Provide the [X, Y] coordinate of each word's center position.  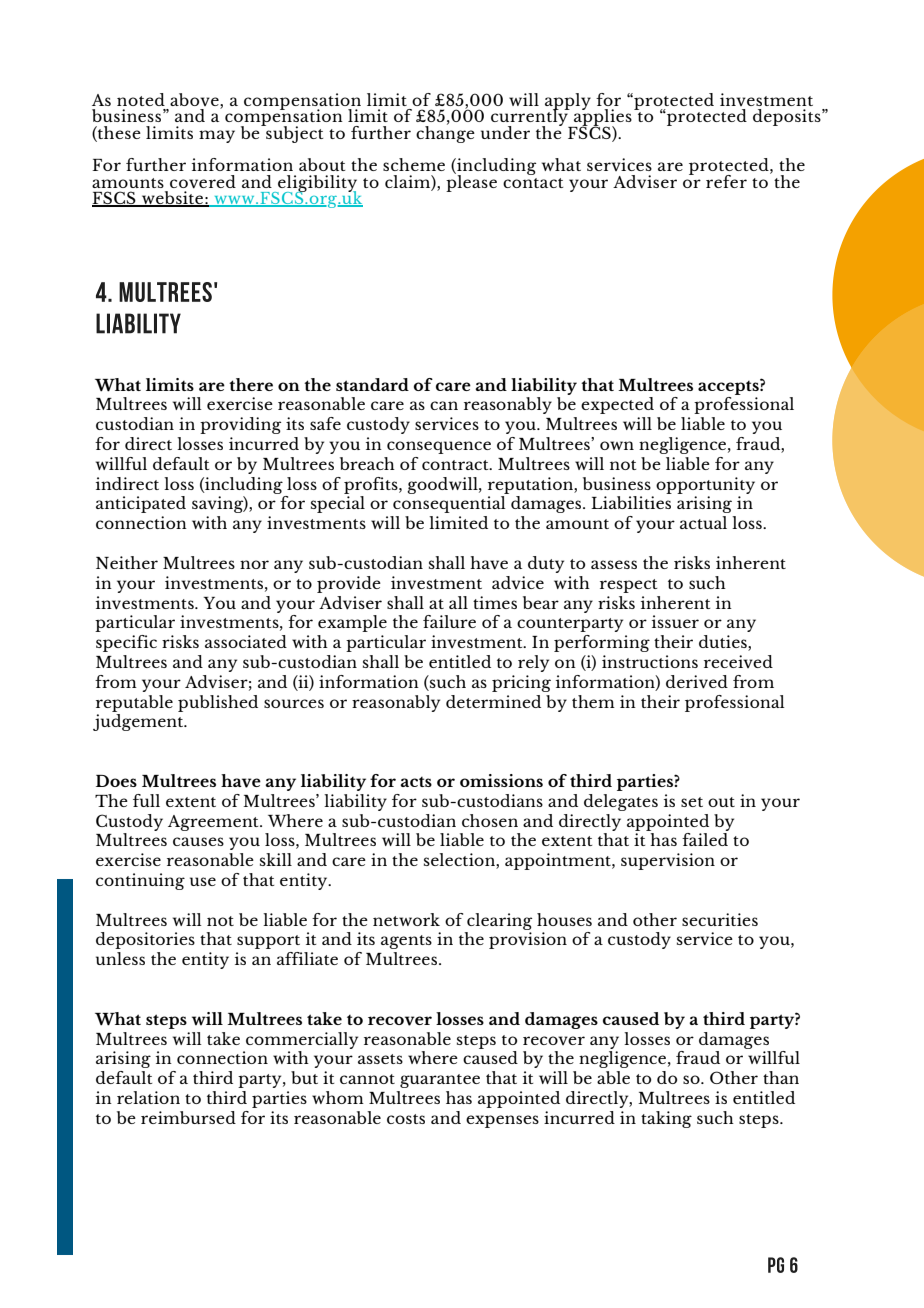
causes [198, 841]
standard [372, 384]
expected [617, 405]
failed [705, 839]
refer [726, 181]
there [251, 384]
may [217, 136]
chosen [490, 820]
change [445, 133]
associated [246, 641]
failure [449, 621]
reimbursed [188, 1117]
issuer [675, 621]
